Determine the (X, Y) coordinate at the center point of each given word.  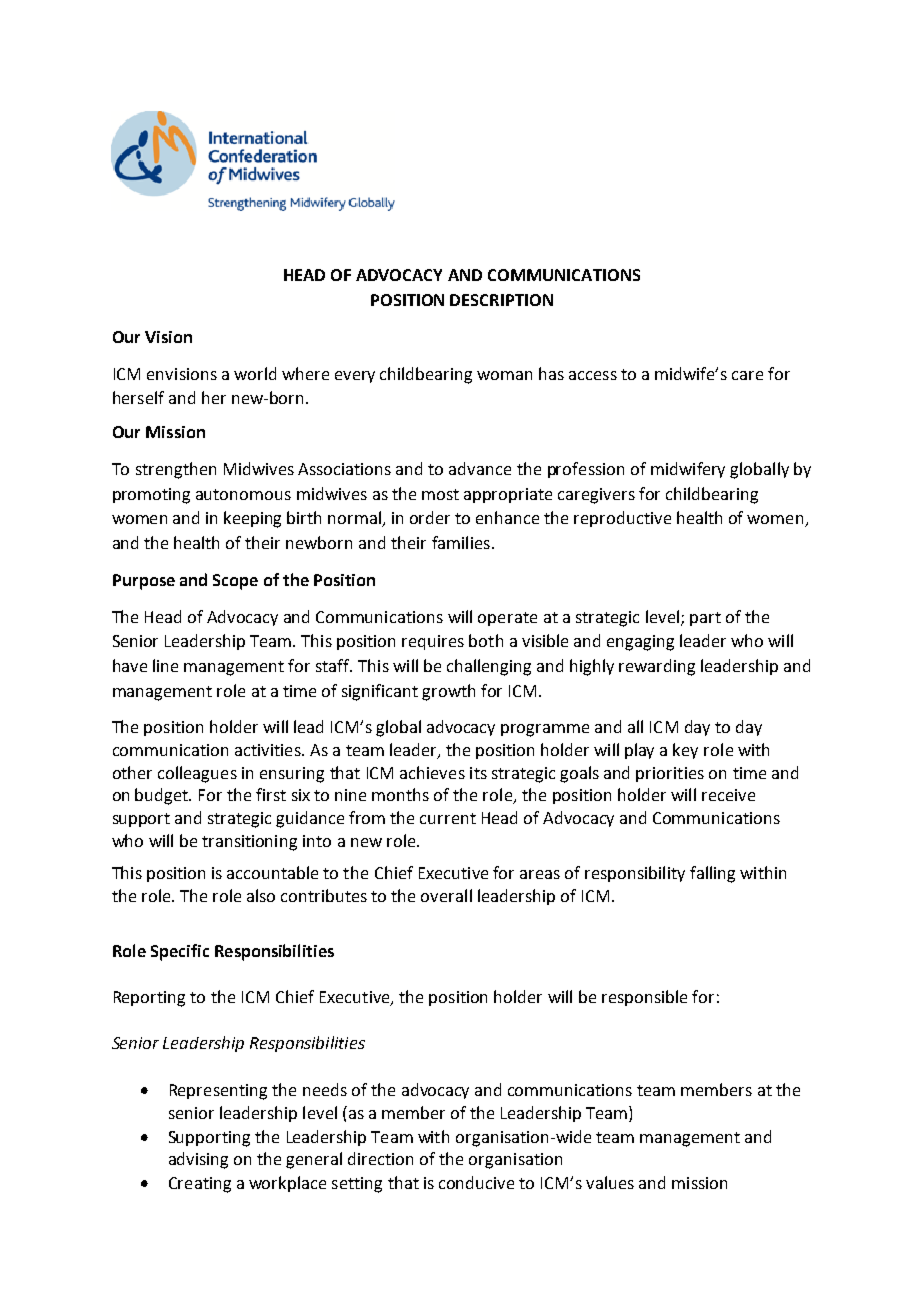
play (639, 751)
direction (380, 1158)
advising (198, 1160)
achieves (432, 772)
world (255, 373)
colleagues (197, 774)
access (593, 375)
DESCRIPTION (501, 300)
